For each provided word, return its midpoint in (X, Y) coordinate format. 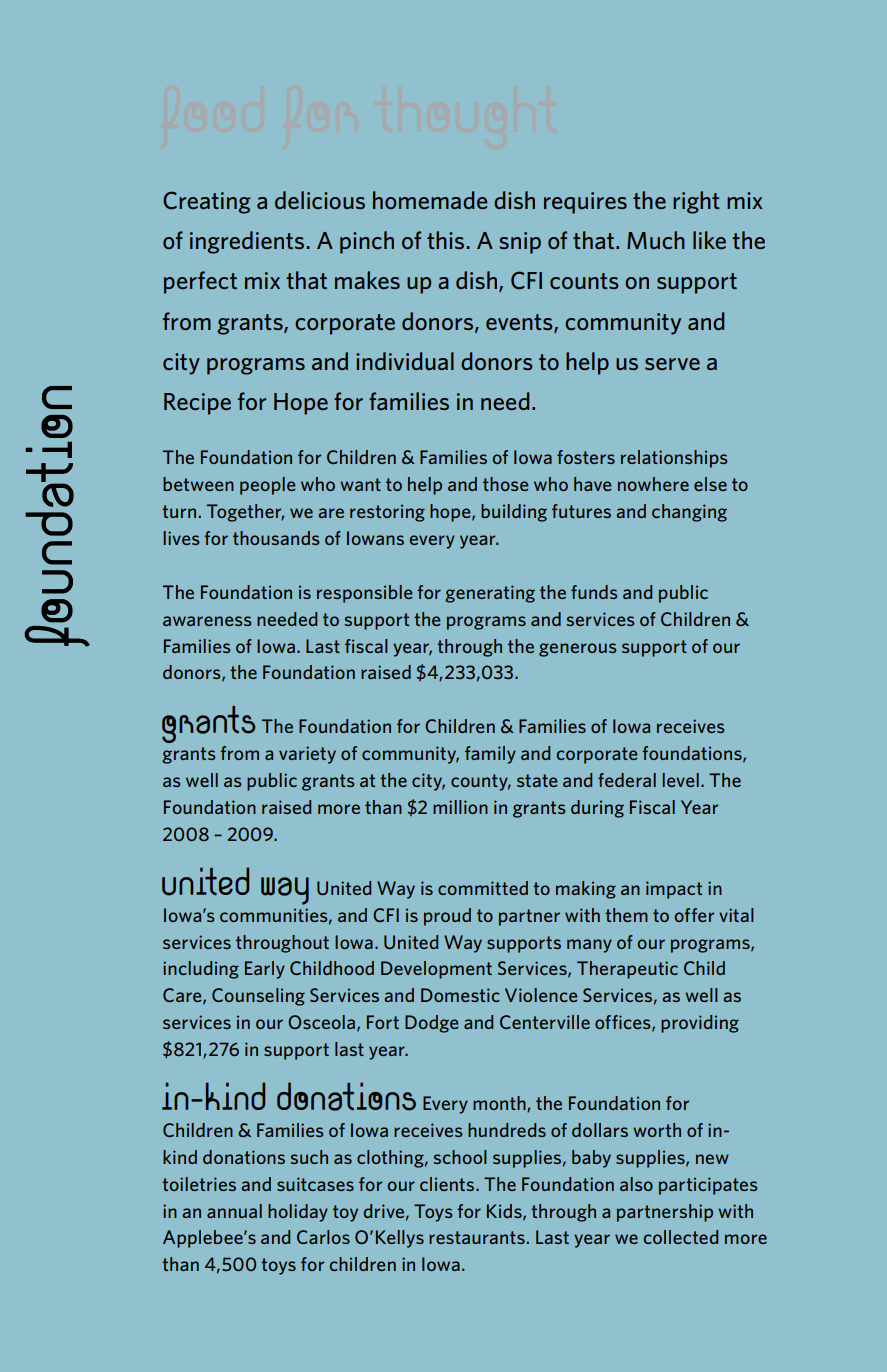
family (490, 755)
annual (234, 1211)
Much (656, 240)
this (445, 240)
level (680, 780)
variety (307, 755)
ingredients (247, 242)
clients (448, 1184)
